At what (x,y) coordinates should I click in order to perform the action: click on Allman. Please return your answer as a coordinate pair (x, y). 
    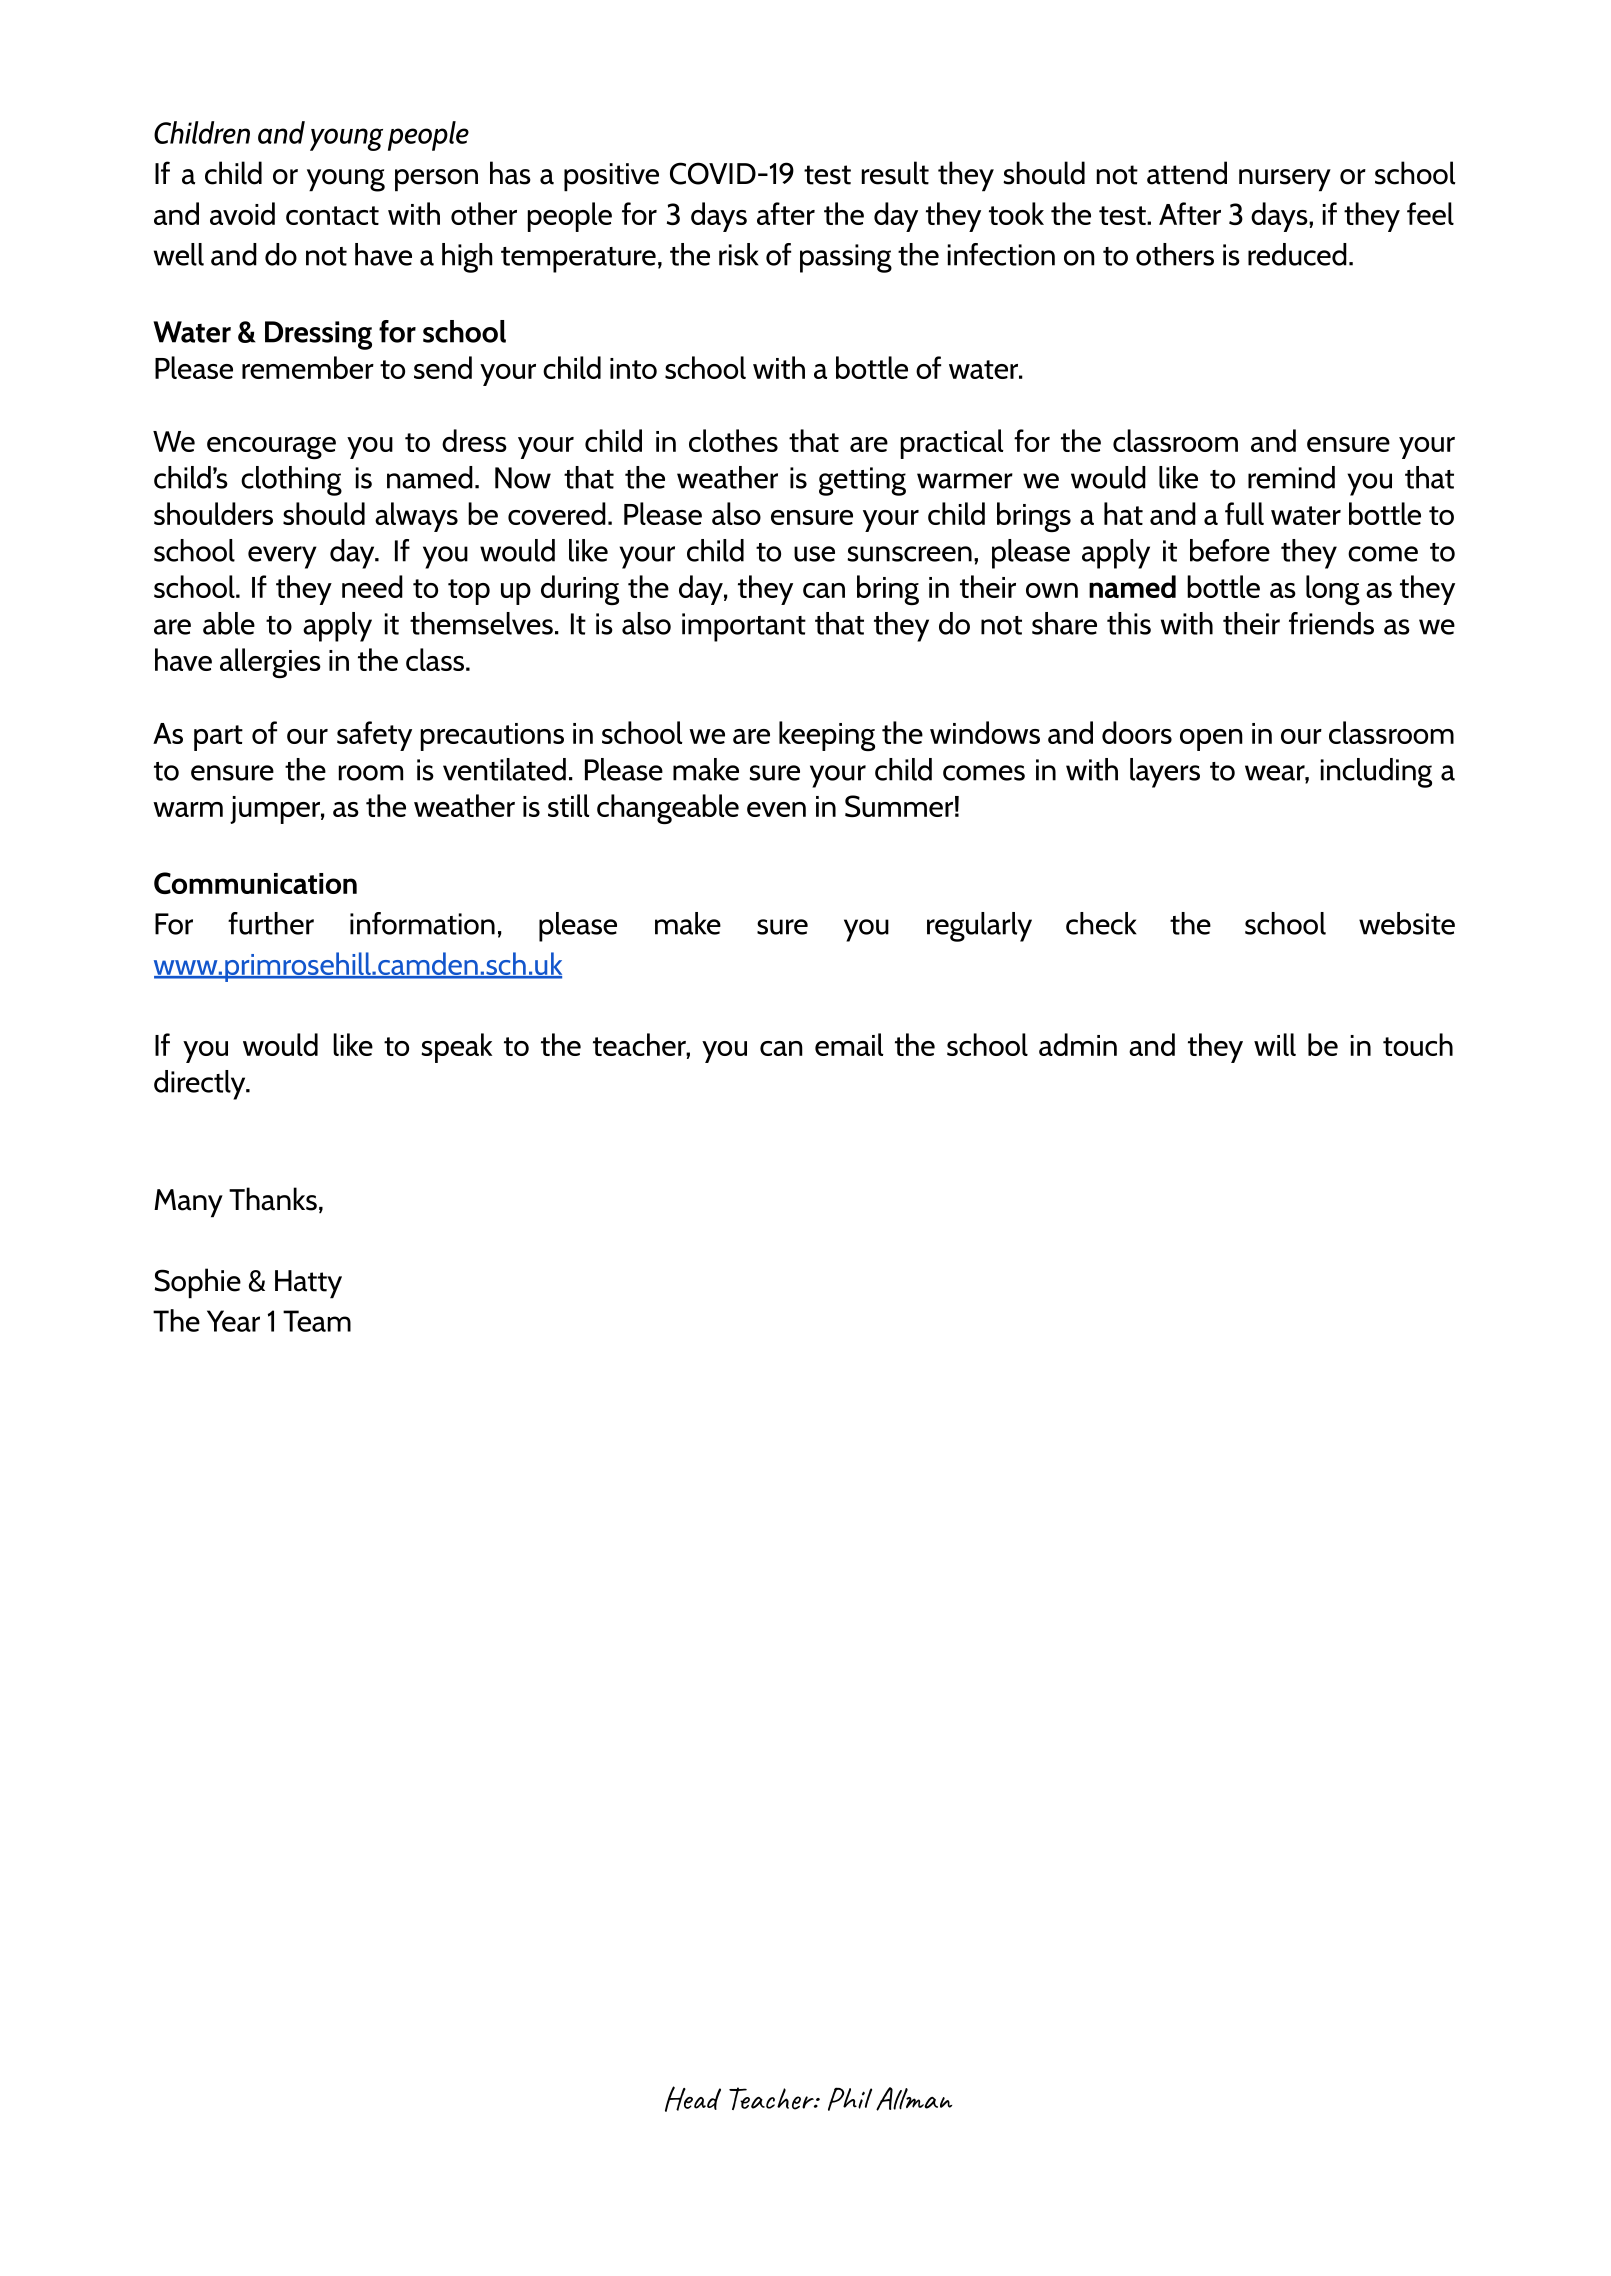
    Looking at the image, I should click on (914, 2099).
